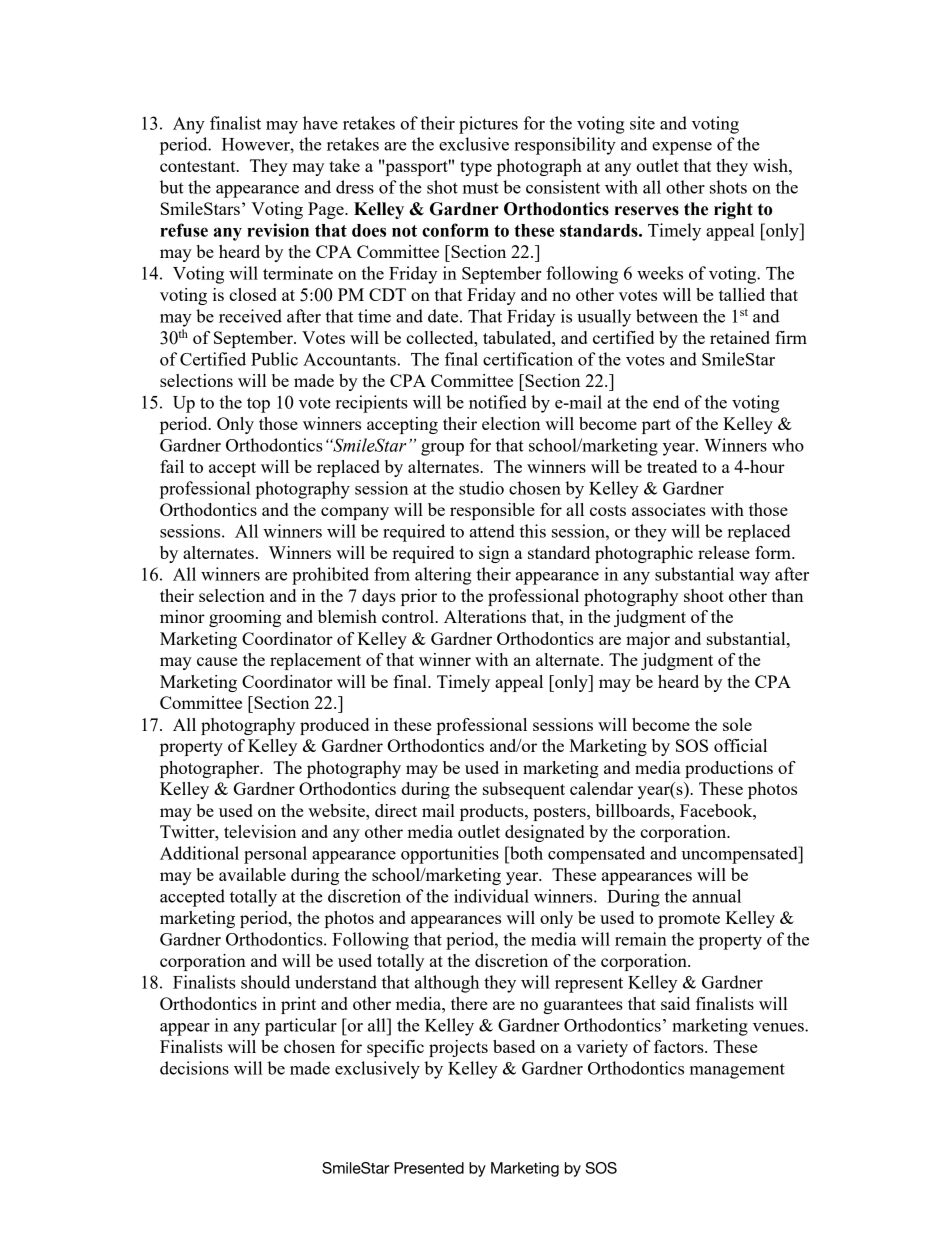 Image resolution: width=952 pixels, height=1233 pixels. I want to click on Alterations, so click(485, 616).
